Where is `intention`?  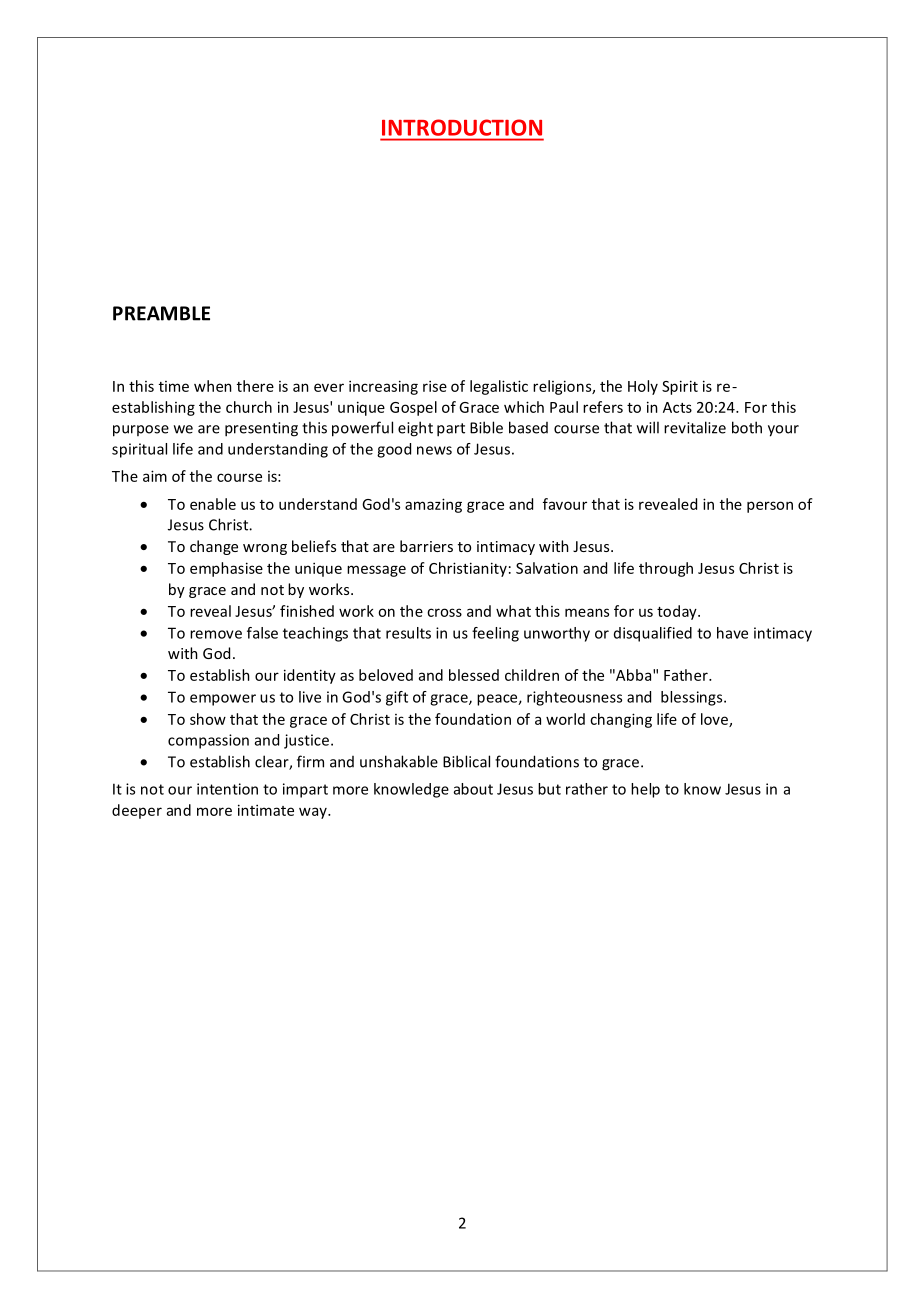 intention is located at coordinates (227, 789).
